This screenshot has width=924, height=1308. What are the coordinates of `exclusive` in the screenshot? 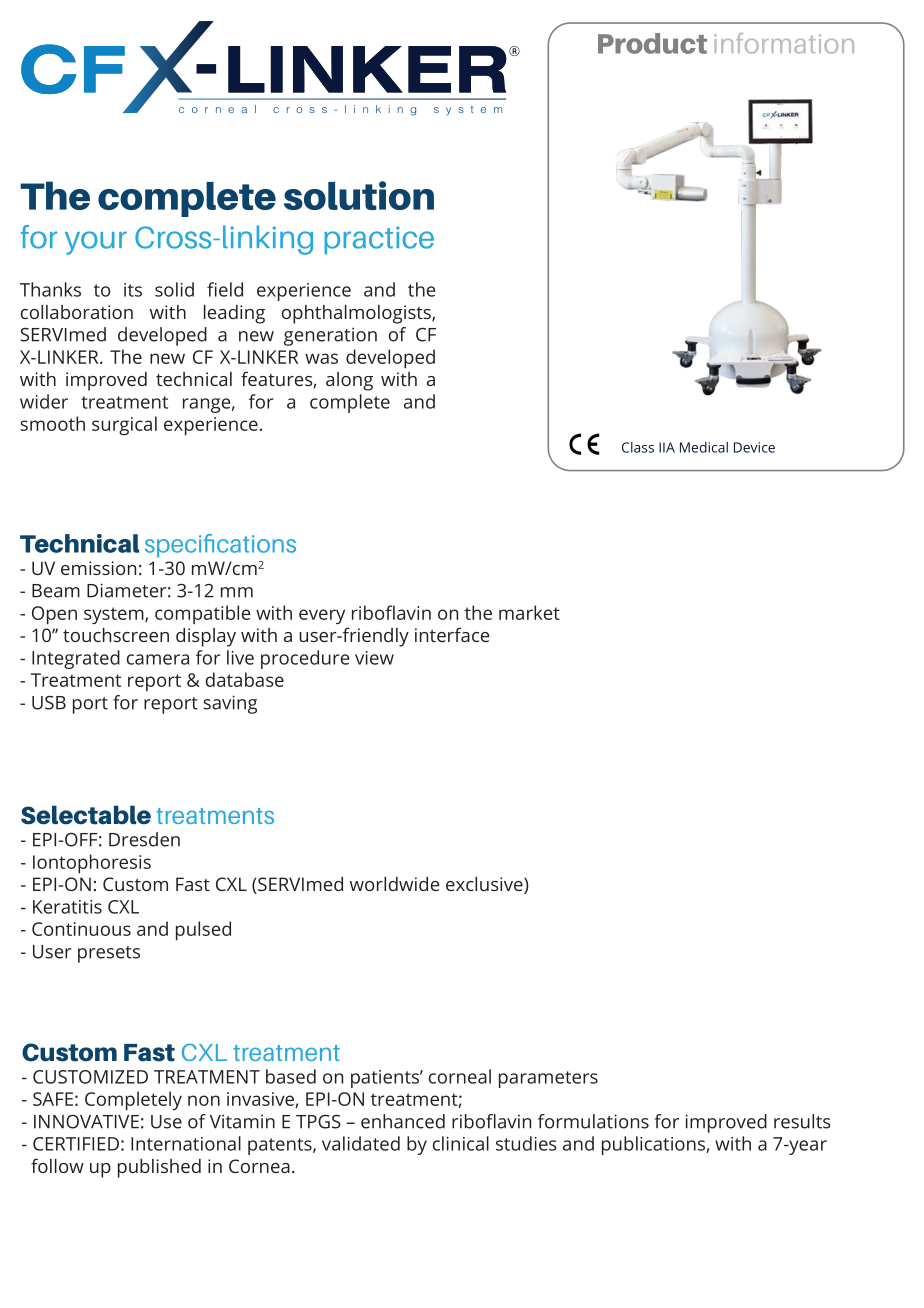 It's located at (485, 885).
